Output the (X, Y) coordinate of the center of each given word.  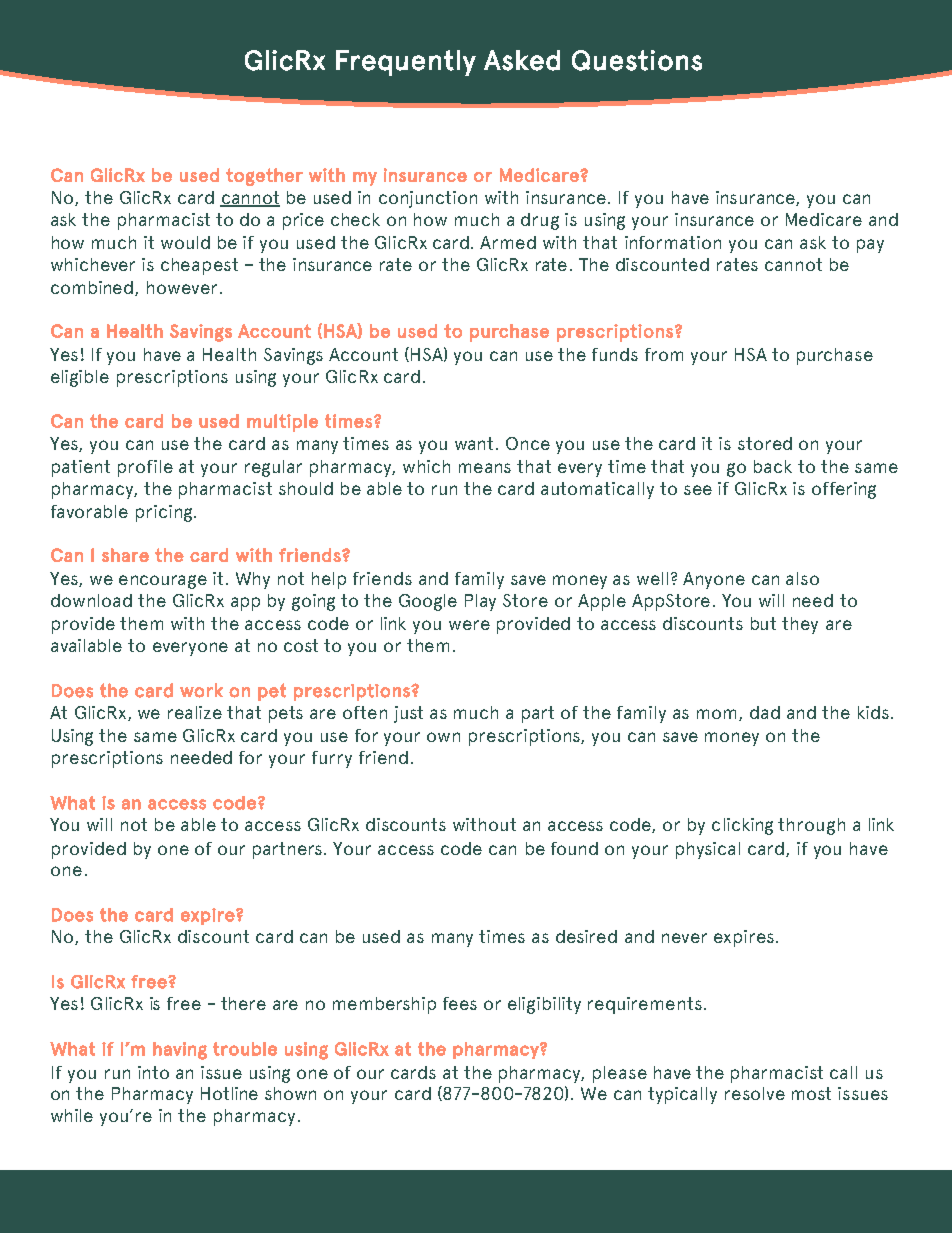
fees (460, 1003)
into (153, 1072)
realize (195, 712)
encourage (163, 582)
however (182, 287)
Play (480, 602)
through (811, 826)
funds (615, 354)
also (802, 578)
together (264, 177)
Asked (522, 60)
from (664, 354)
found (574, 848)
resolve (755, 1093)
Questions (637, 60)
